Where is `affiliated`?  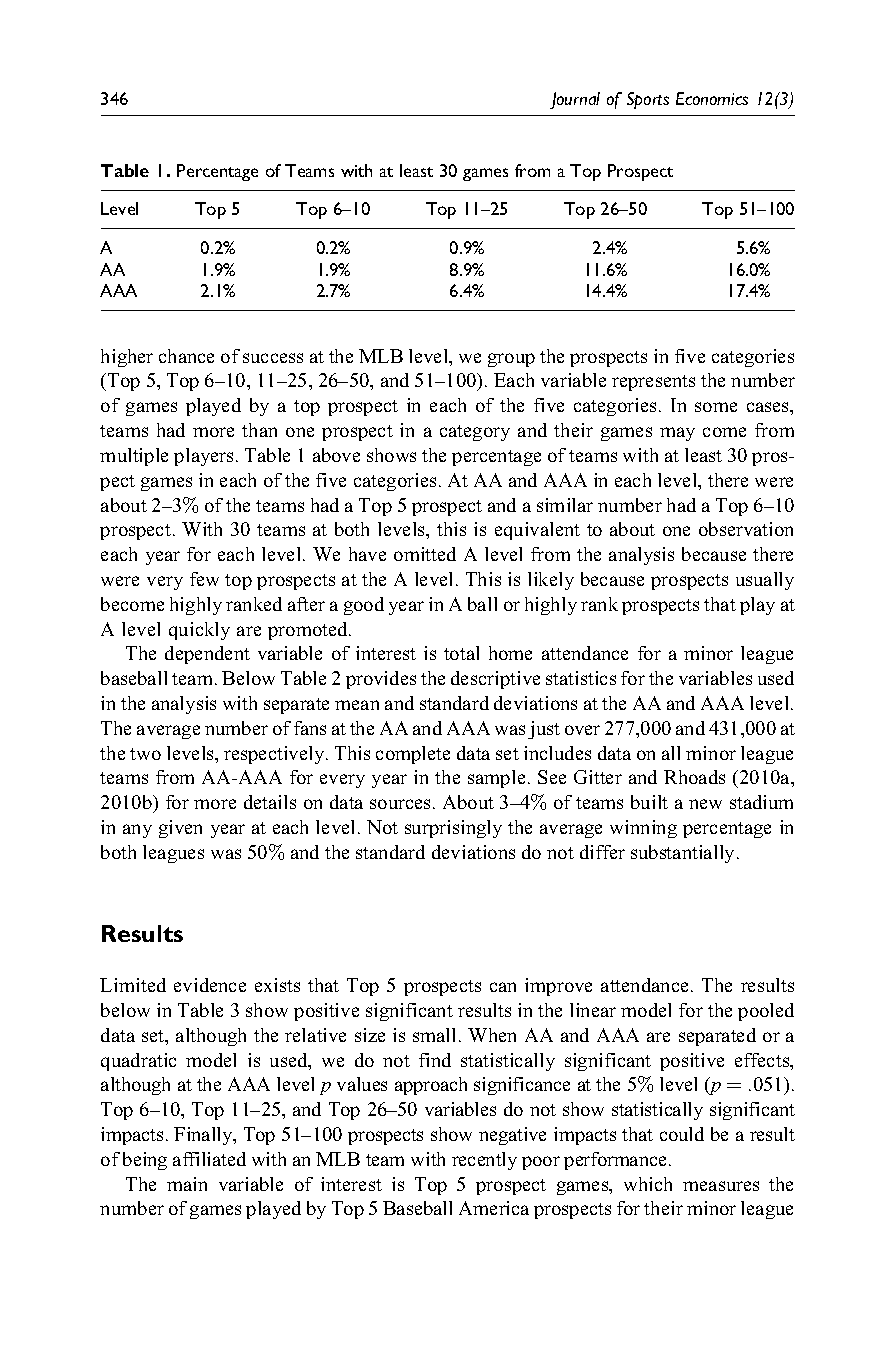 affiliated is located at coordinates (209, 1159).
